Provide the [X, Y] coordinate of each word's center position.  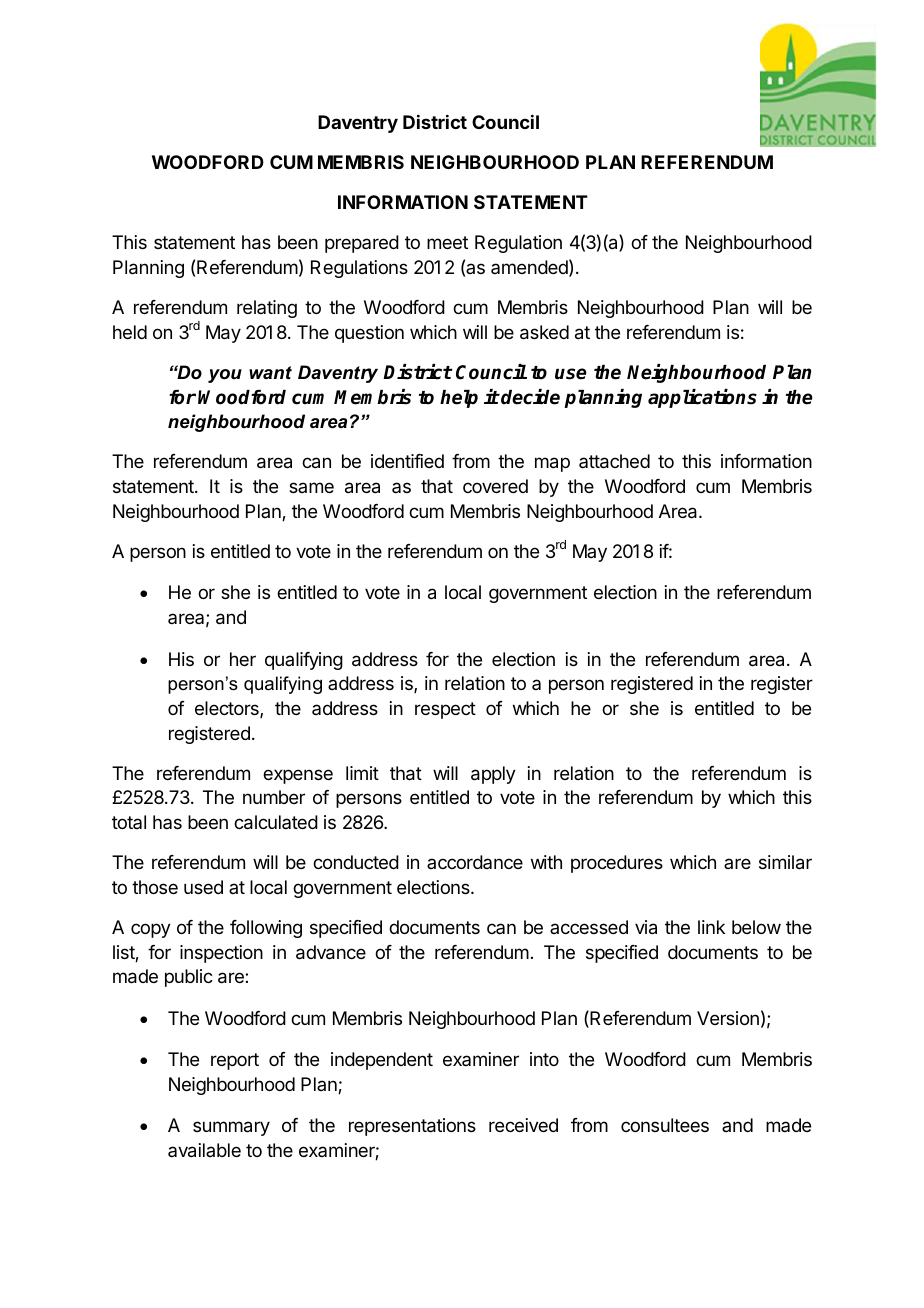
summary [231, 1128]
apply [493, 775]
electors [228, 709]
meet [447, 242]
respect [445, 710]
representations [412, 1127]
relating [267, 309]
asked [544, 332]
